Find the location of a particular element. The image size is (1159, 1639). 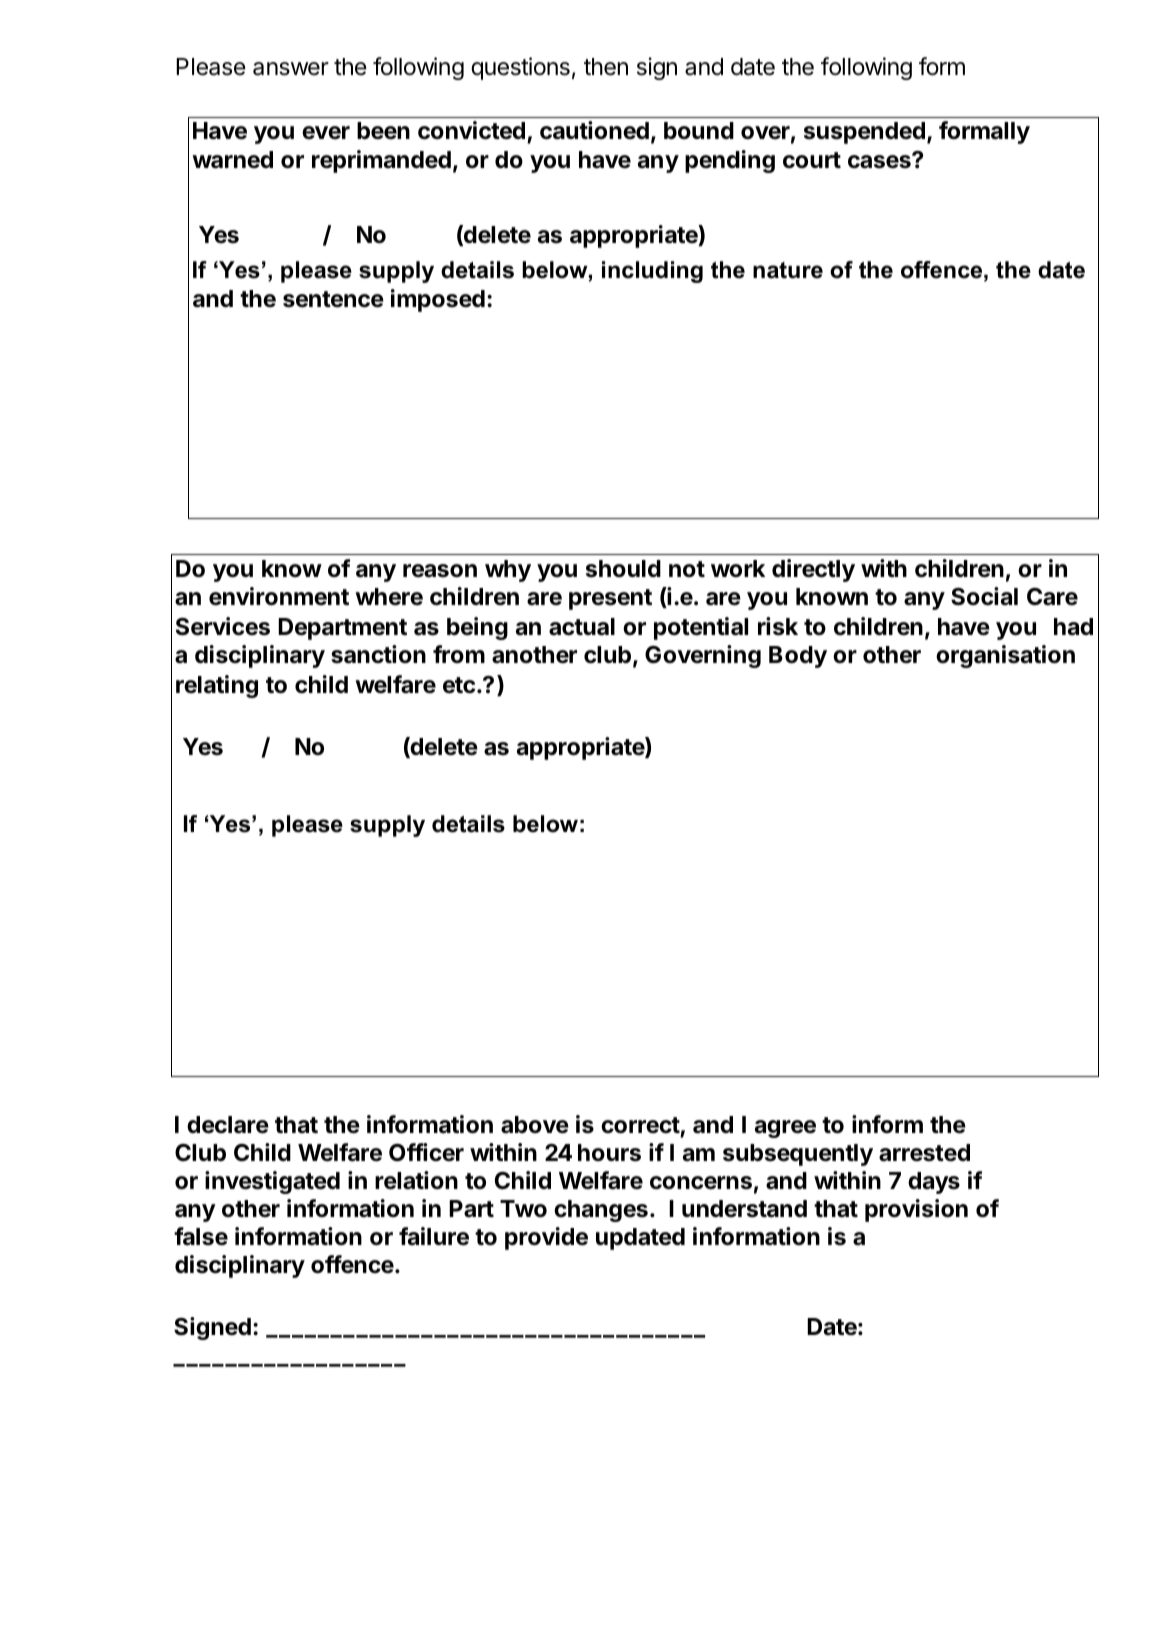

should is located at coordinates (623, 569).
